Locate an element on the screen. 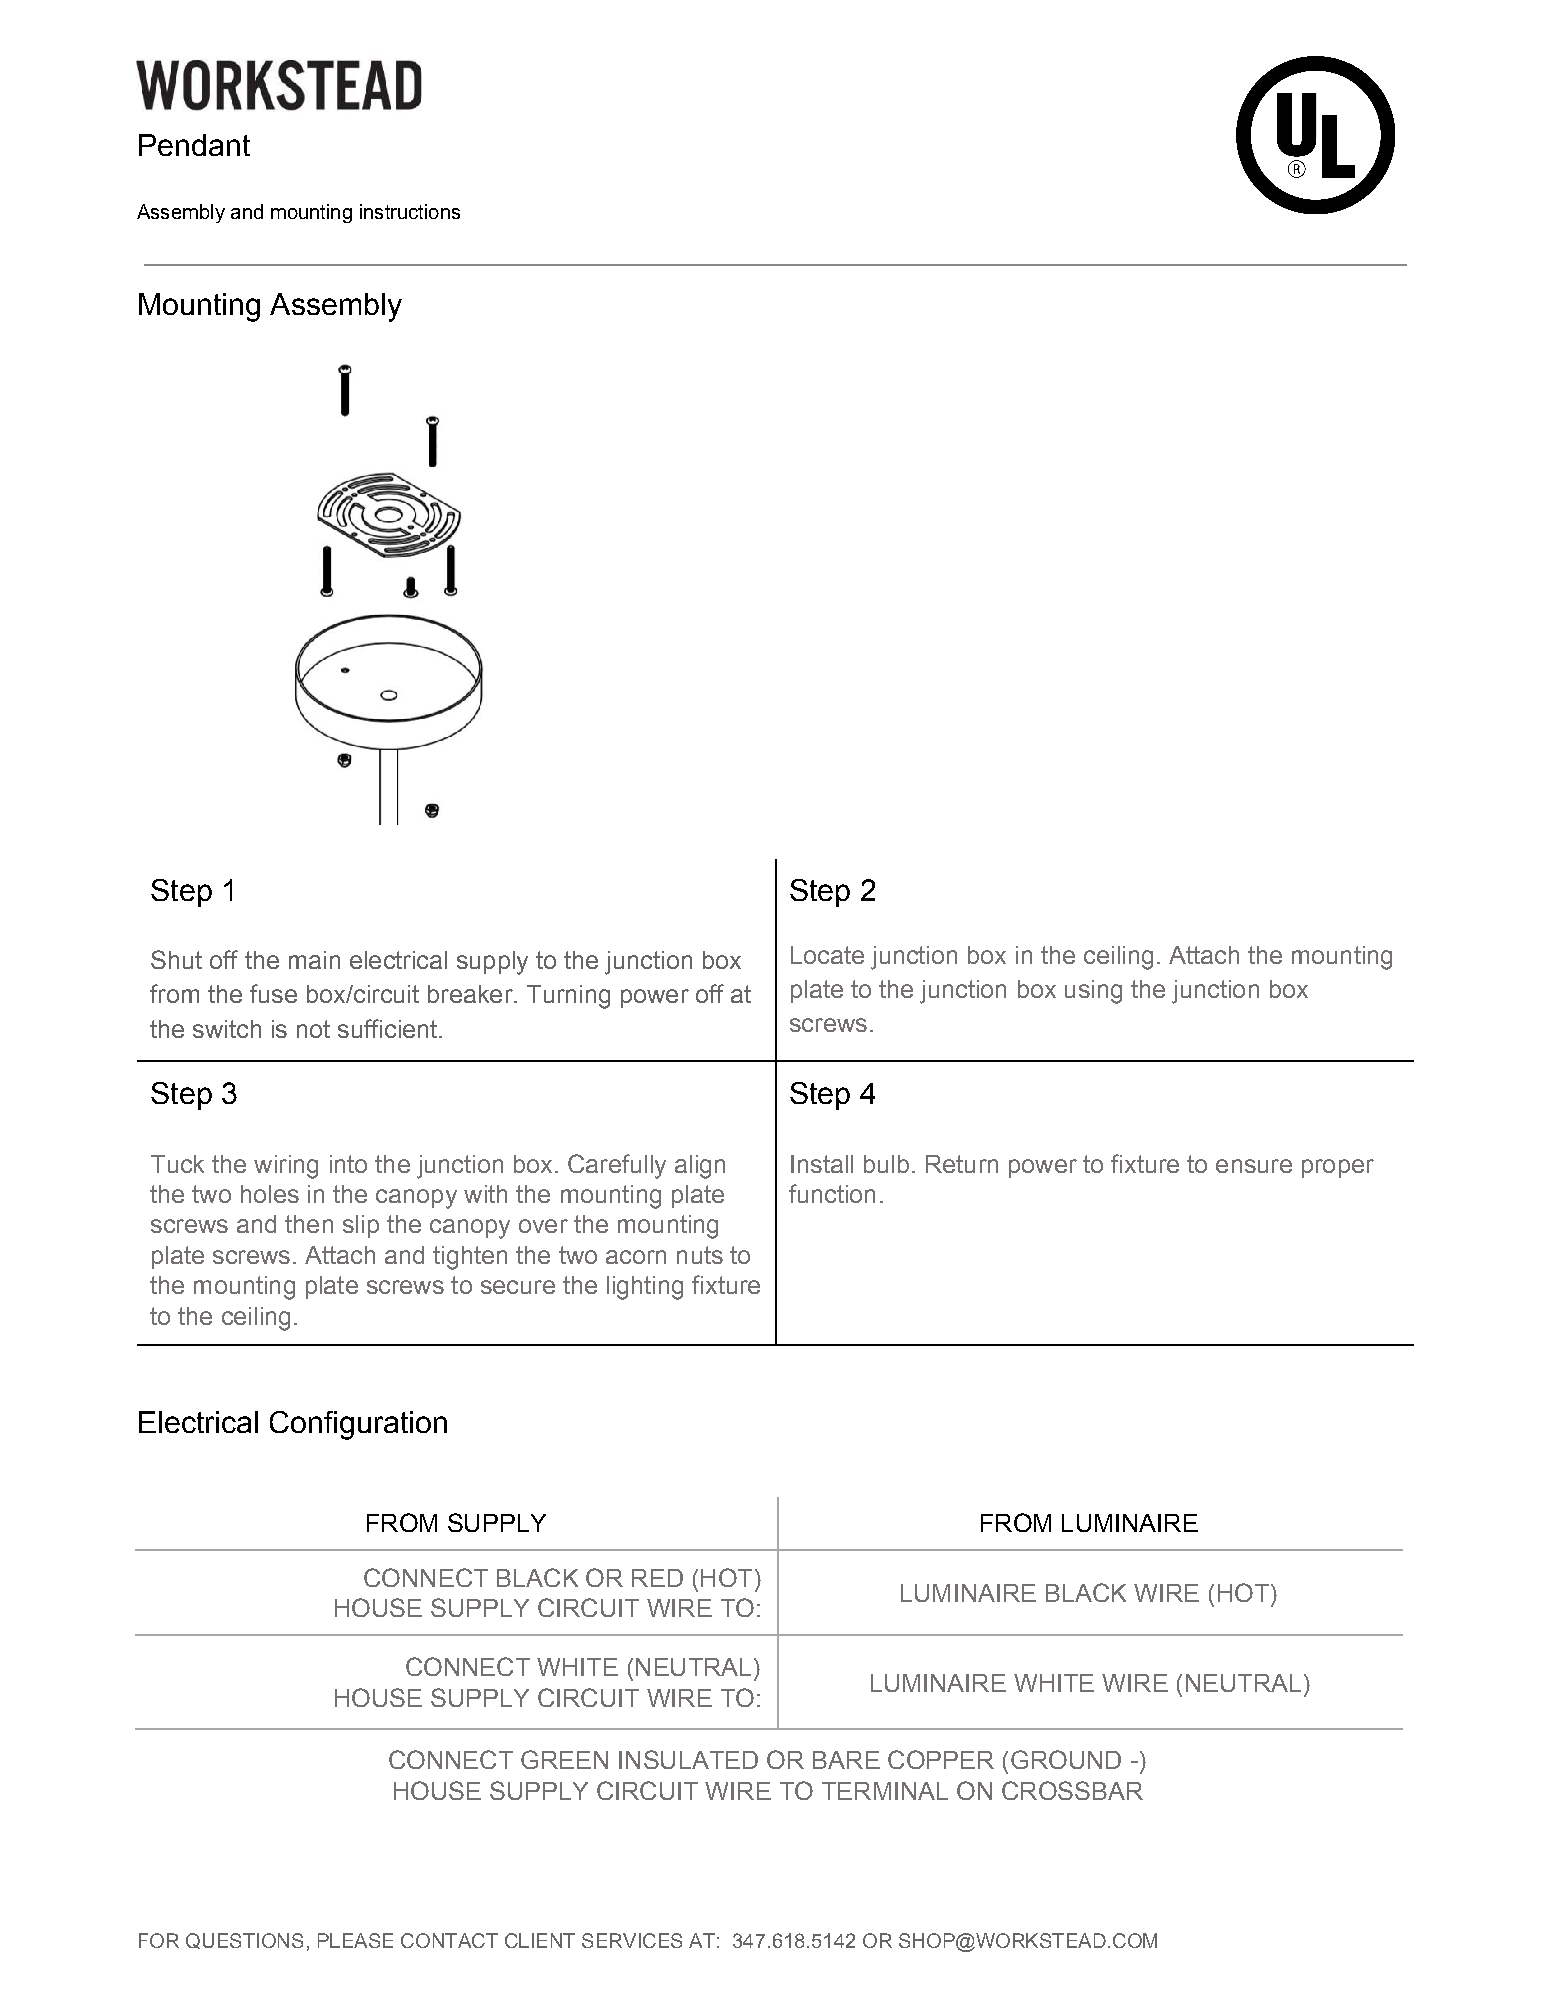 The image size is (1551, 2007). SERVICES is located at coordinates (632, 1940).
